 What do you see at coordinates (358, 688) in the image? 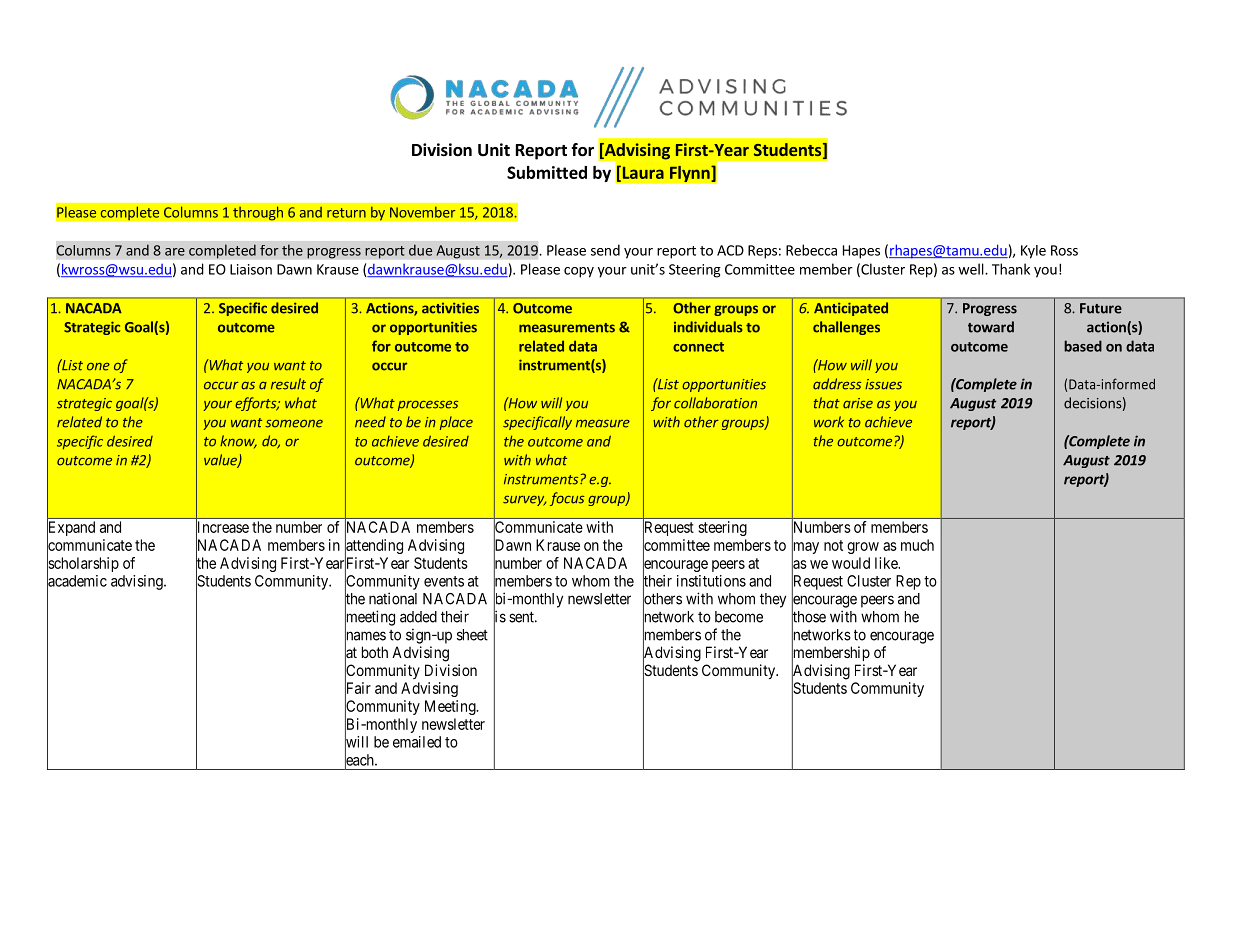
I see `Fair` at bounding box center [358, 688].
